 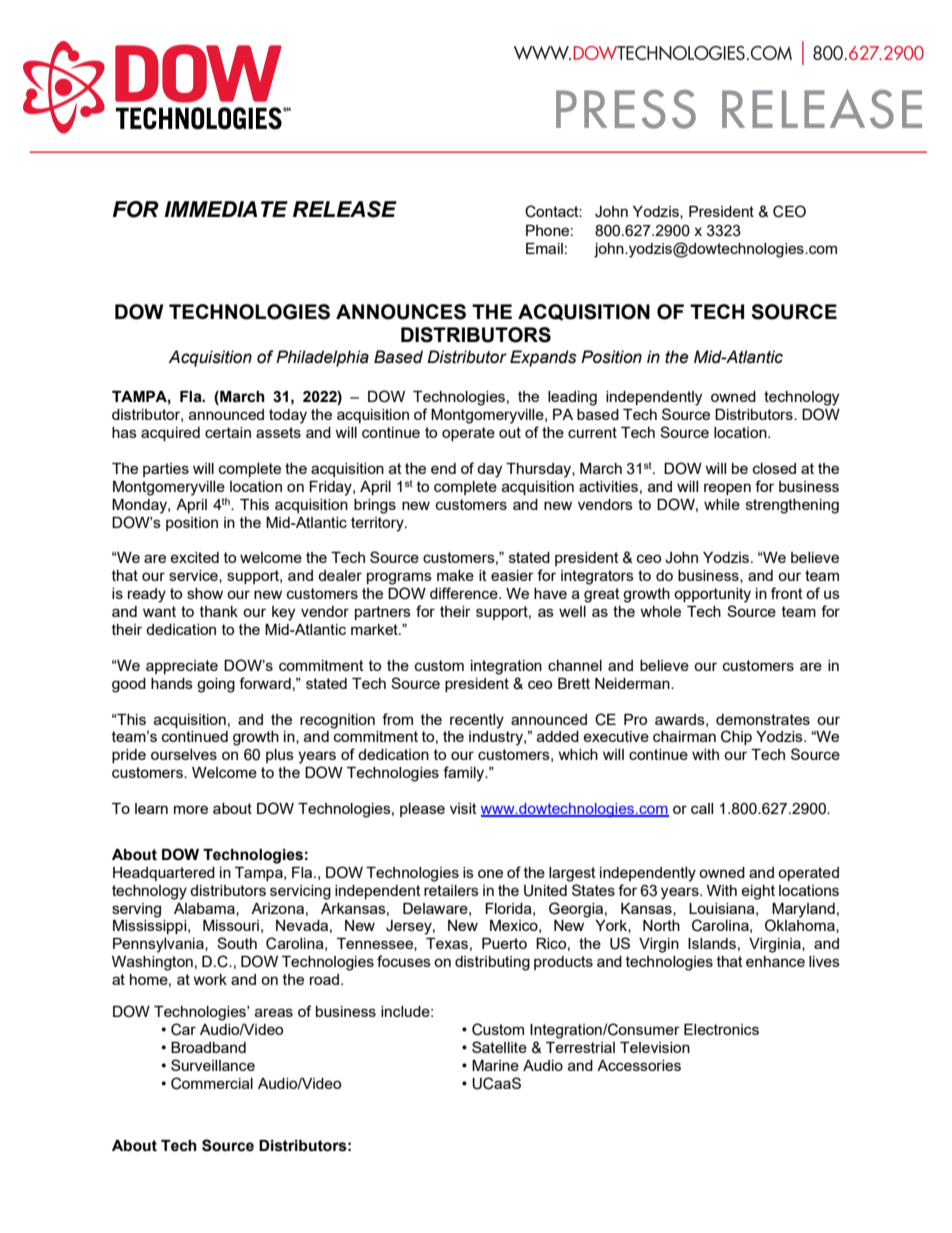 What do you see at coordinates (721, 1029) in the screenshot?
I see `Electronics` at bounding box center [721, 1029].
